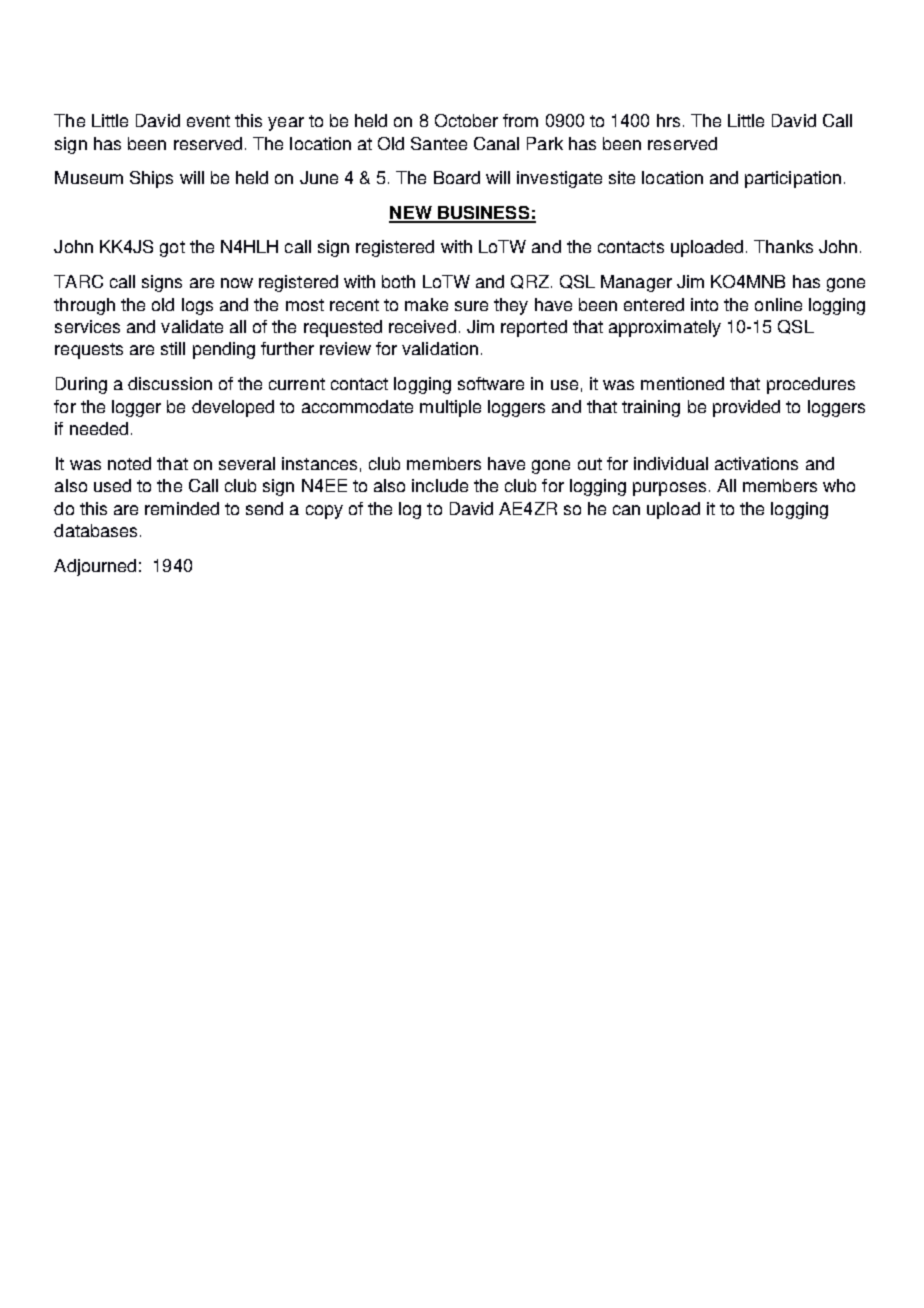 Image resolution: width=924 pixels, height=1308 pixels. I want to click on hrs, so click(668, 120).
